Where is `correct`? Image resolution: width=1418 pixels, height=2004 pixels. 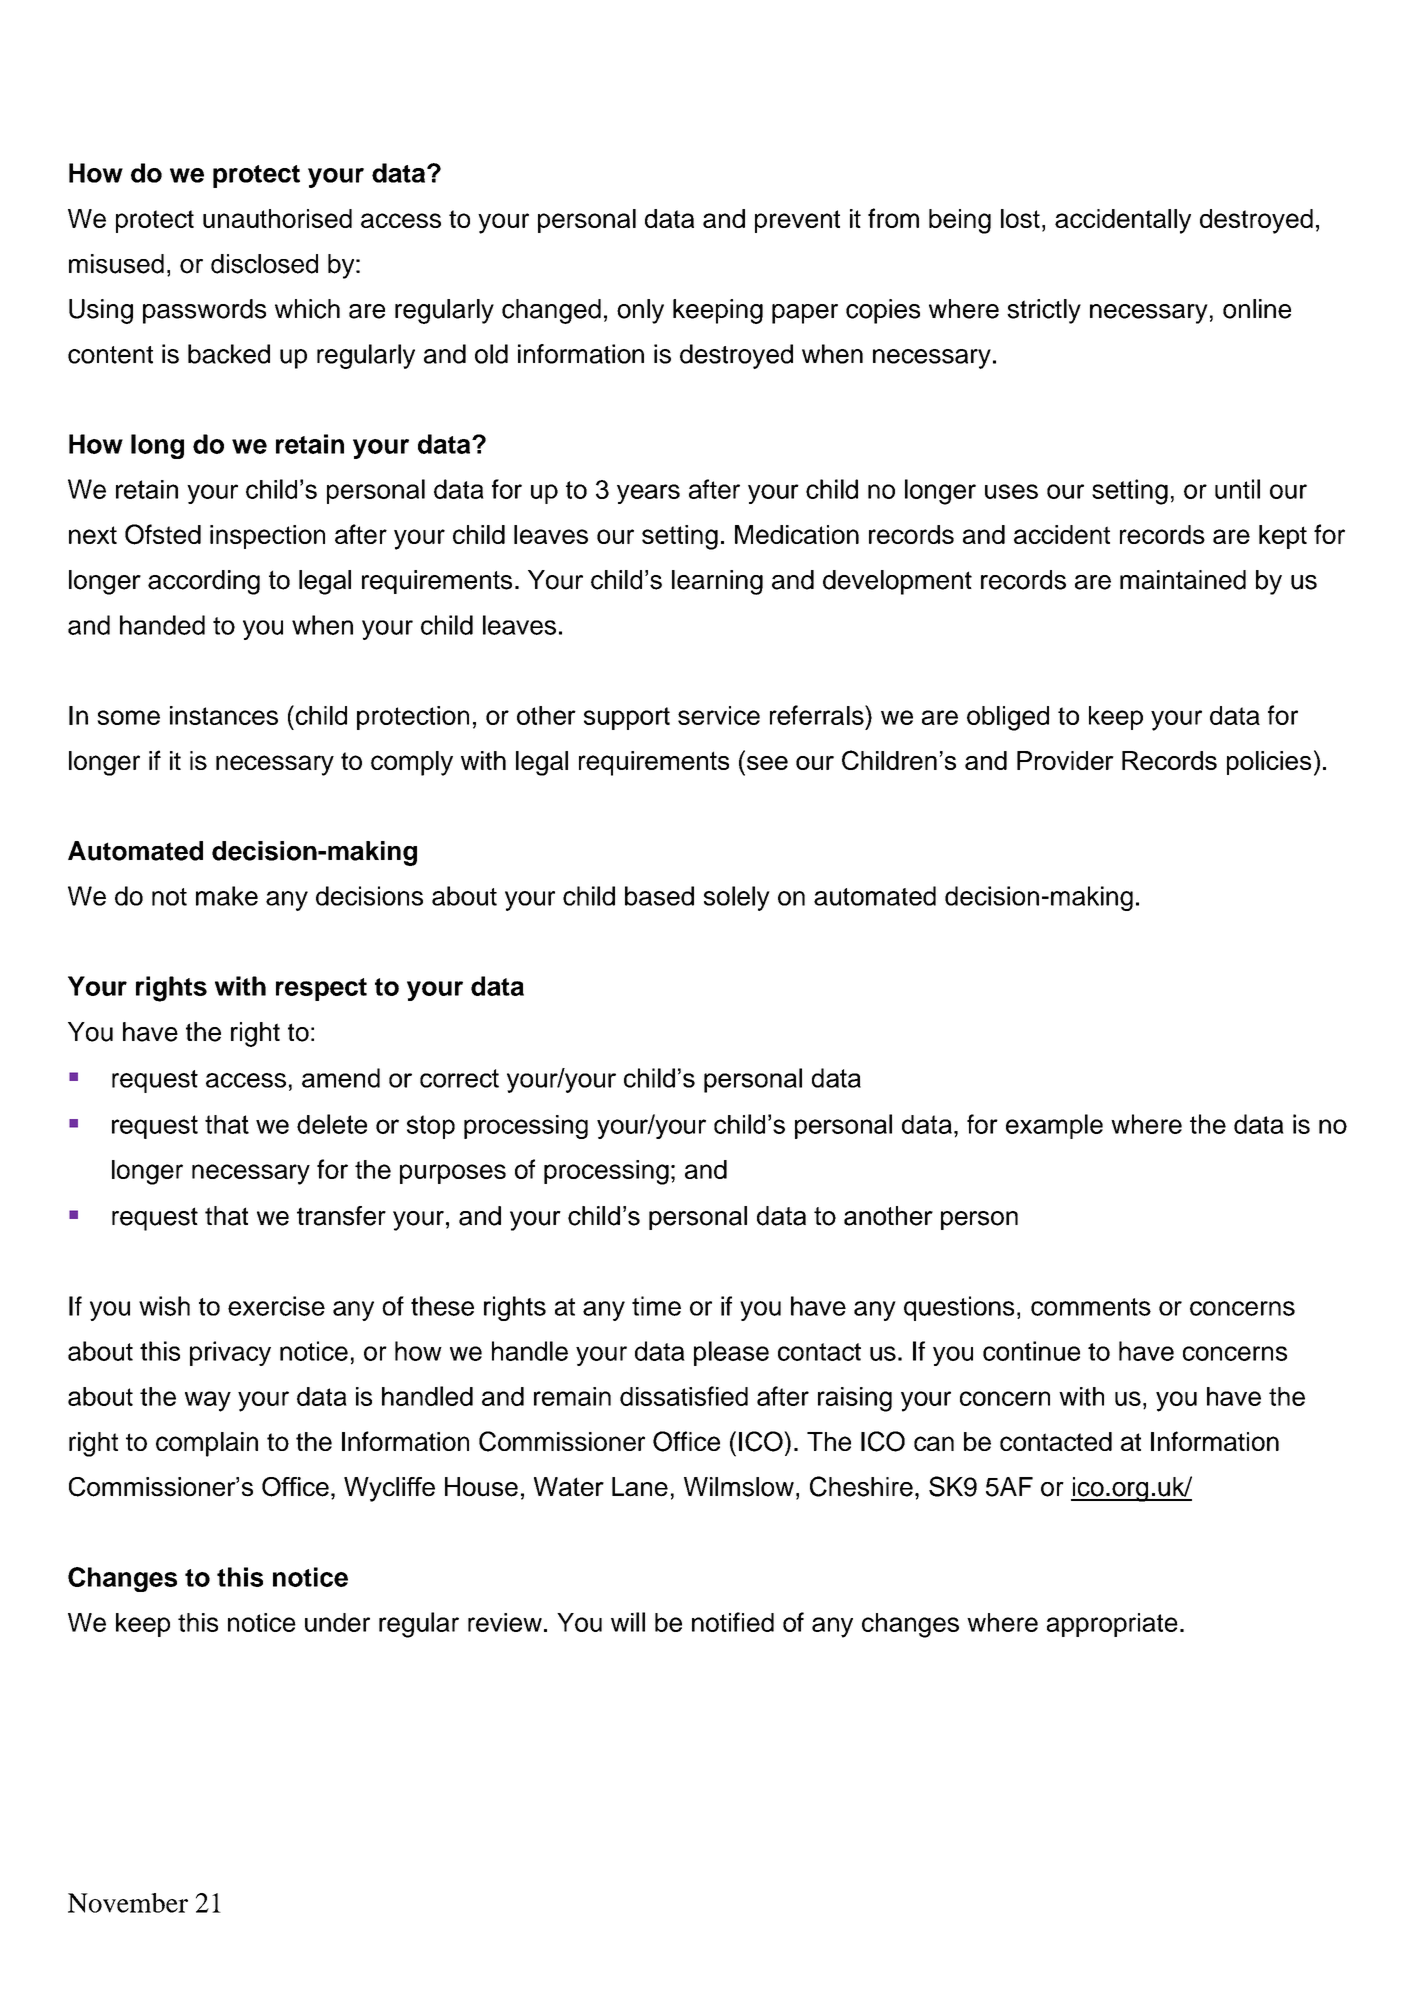
correct is located at coordinates (459, 1078).
